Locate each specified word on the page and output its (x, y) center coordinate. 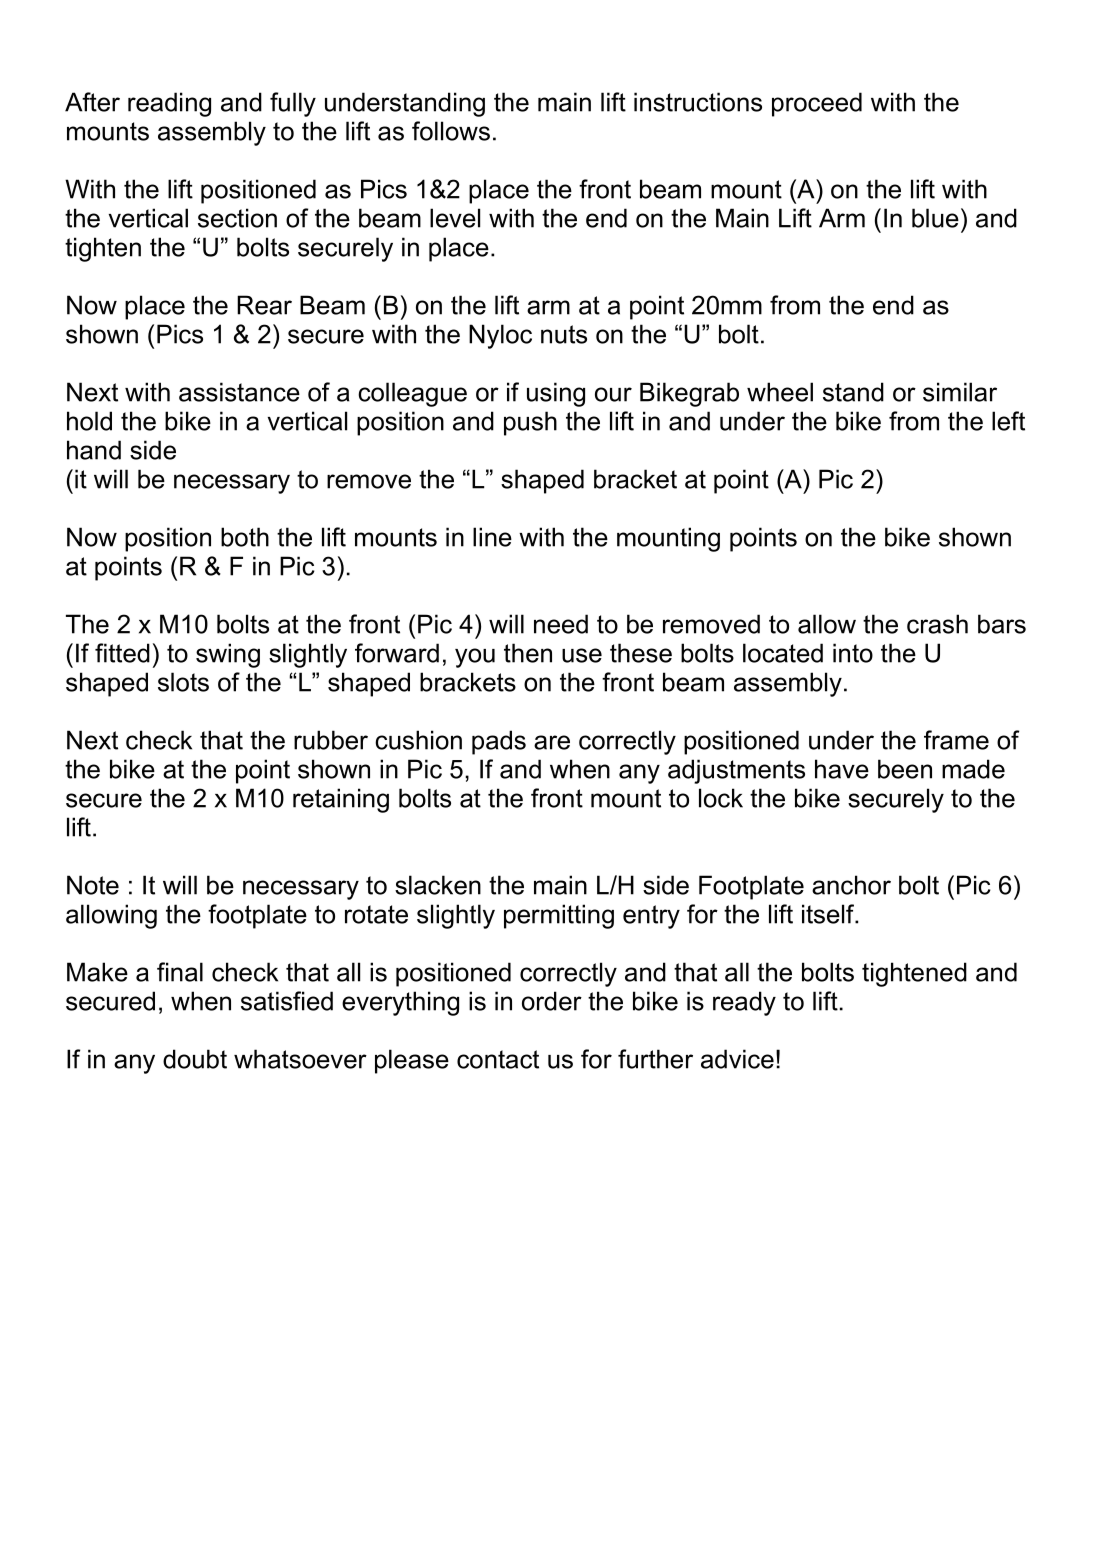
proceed (817, 104)
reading (169, 104)
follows (451, 131)
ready (744, 1003)
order (552, 1001)
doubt (195, 1059)
